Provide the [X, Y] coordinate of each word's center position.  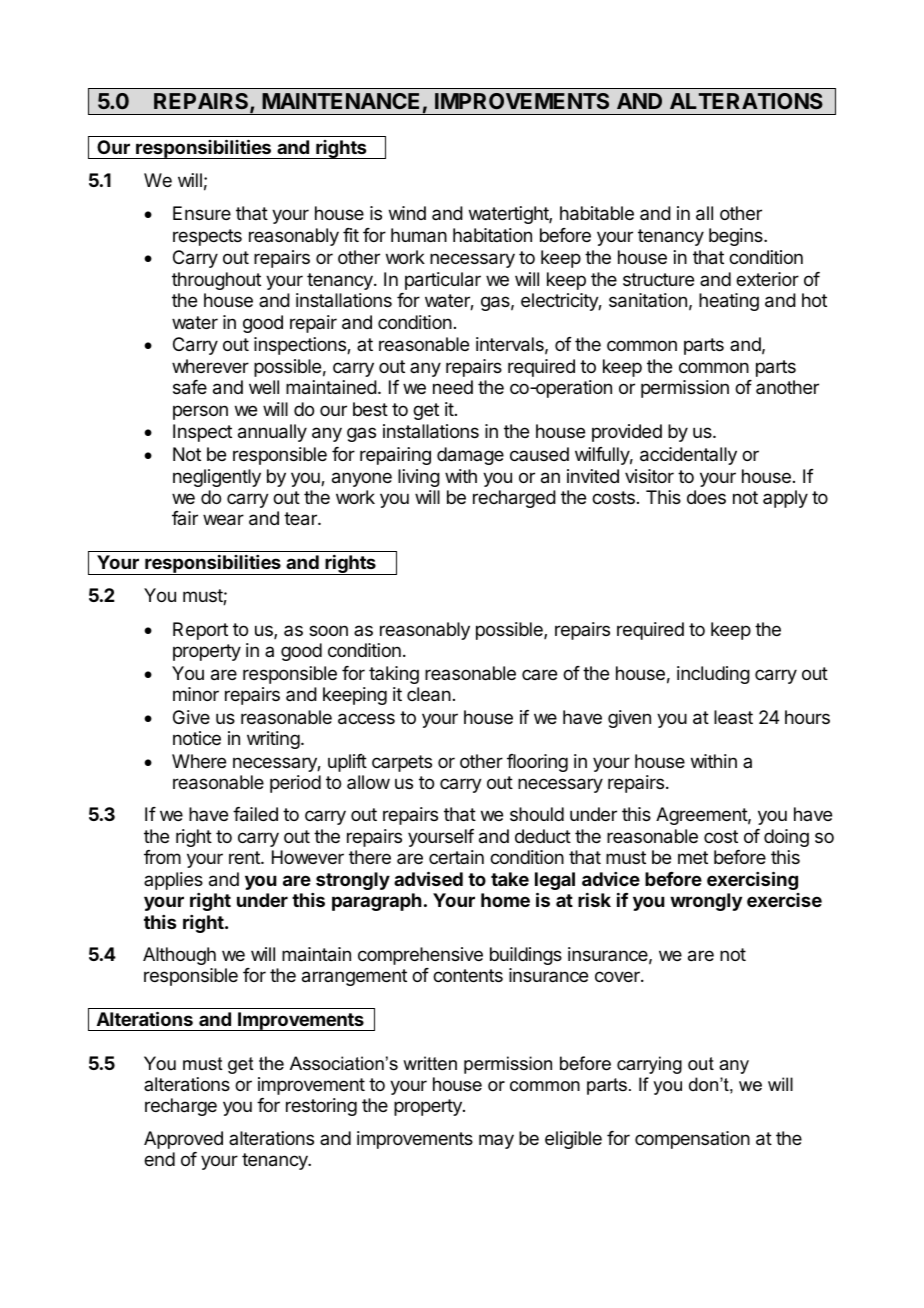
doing [786, 838]
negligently [217, 478]
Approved [183, 1140]
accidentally [688, 456]
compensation [692, 1140]
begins [737, 237]
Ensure [202, 213]
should [537, 814]
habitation [492, 235]
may [496, 1141]
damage [470, 456]
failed [255, 814]
